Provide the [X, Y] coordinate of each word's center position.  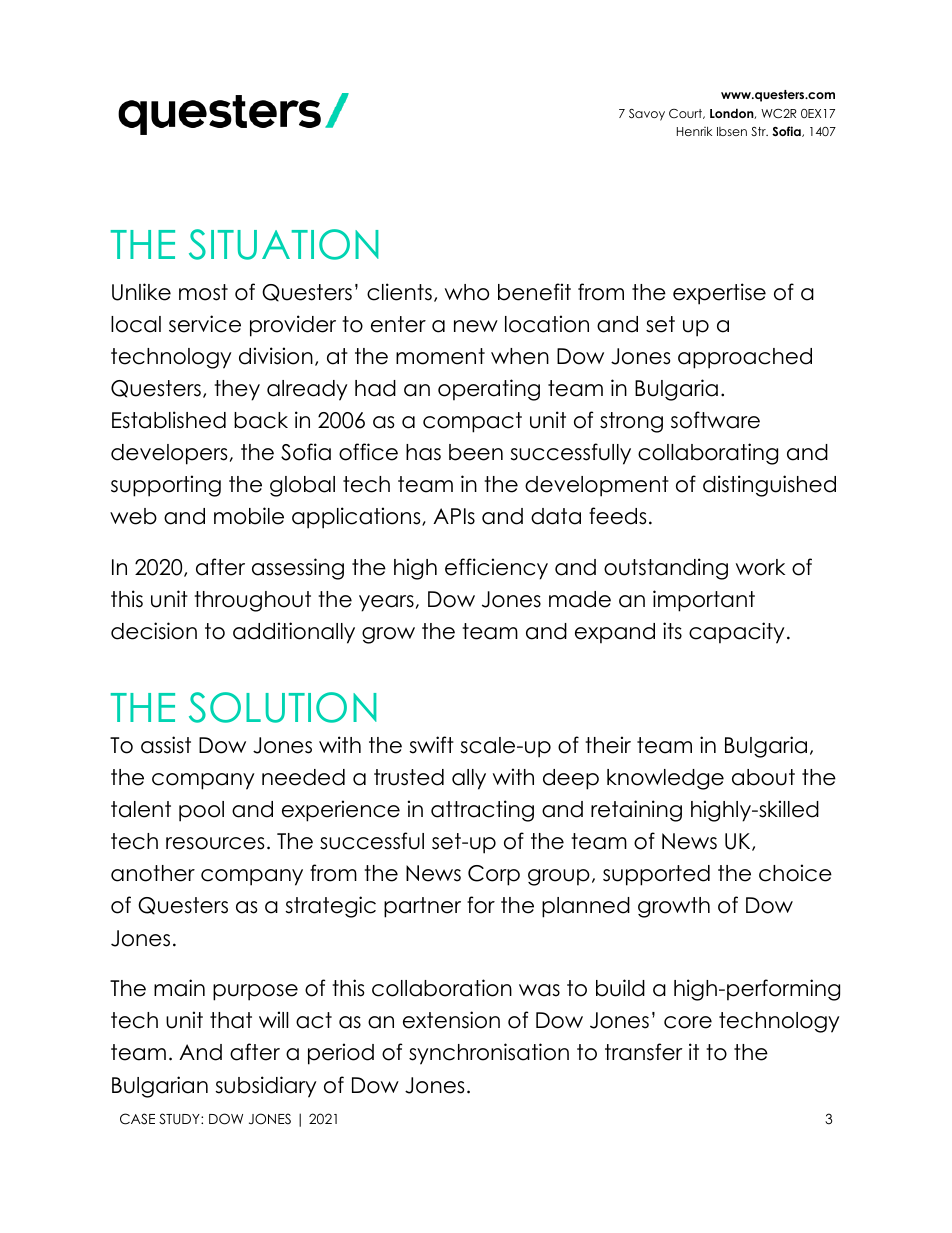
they [237, 390]
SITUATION [284, 244]
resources [215, 843]
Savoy [647, 115]
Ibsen [732, 131]
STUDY [180, 1119]
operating [489, 390]
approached [745, 358]
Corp [494, 875]
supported [656, 875]
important [704, 601]
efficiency [496, 569]
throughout [252, 601]
